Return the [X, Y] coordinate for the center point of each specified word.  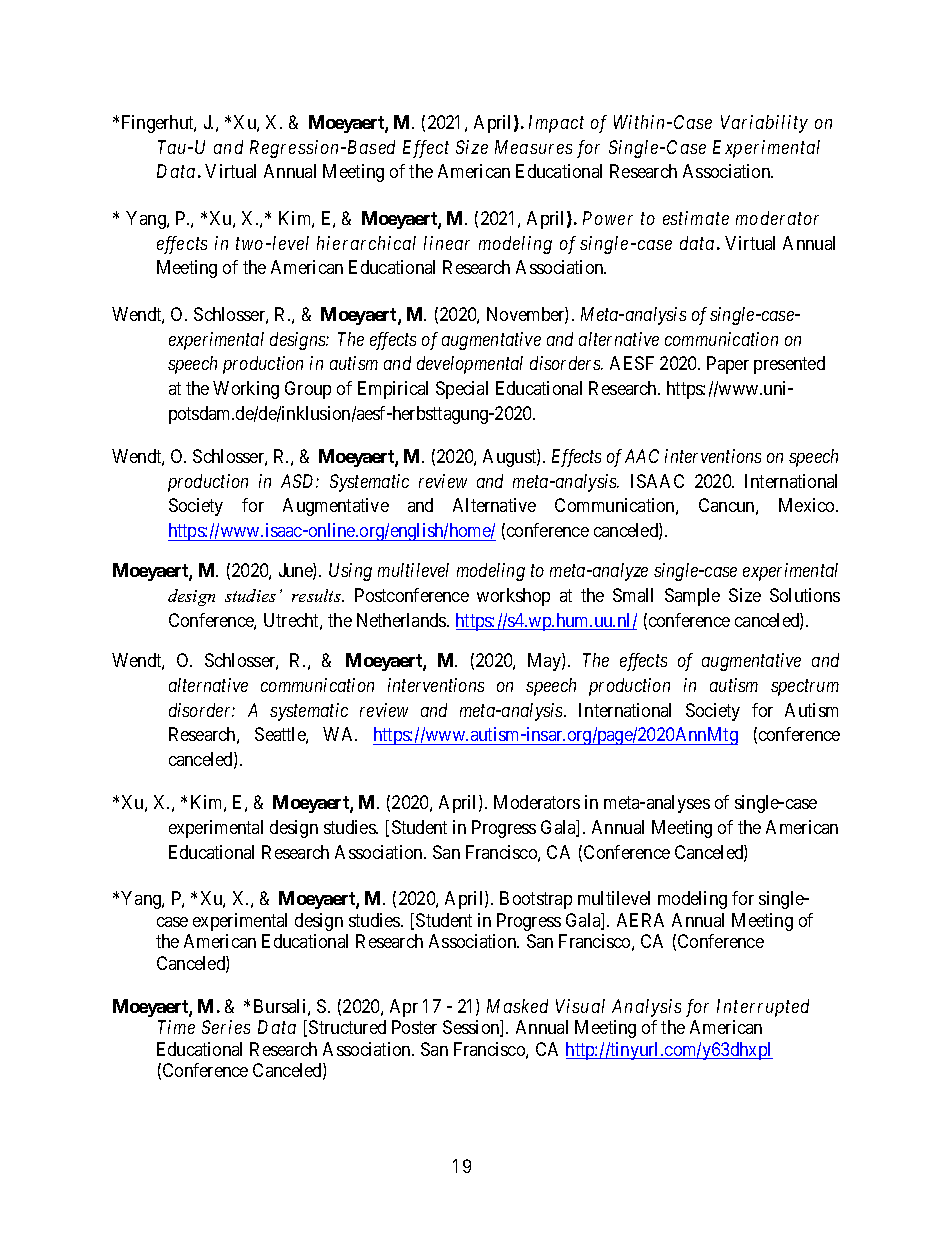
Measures [533, 147]
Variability [764, 124]
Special [462, 390]
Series [226, 1027]
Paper [728, 365]
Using [350, 572]
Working [246, 390]
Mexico [808, 505]
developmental [470, 365]
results [317, 595]
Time [176, 1027]
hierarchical [366, 243]
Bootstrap [536, 900]
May [545, 662]
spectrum [805, 688]
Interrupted [763, 1008]
